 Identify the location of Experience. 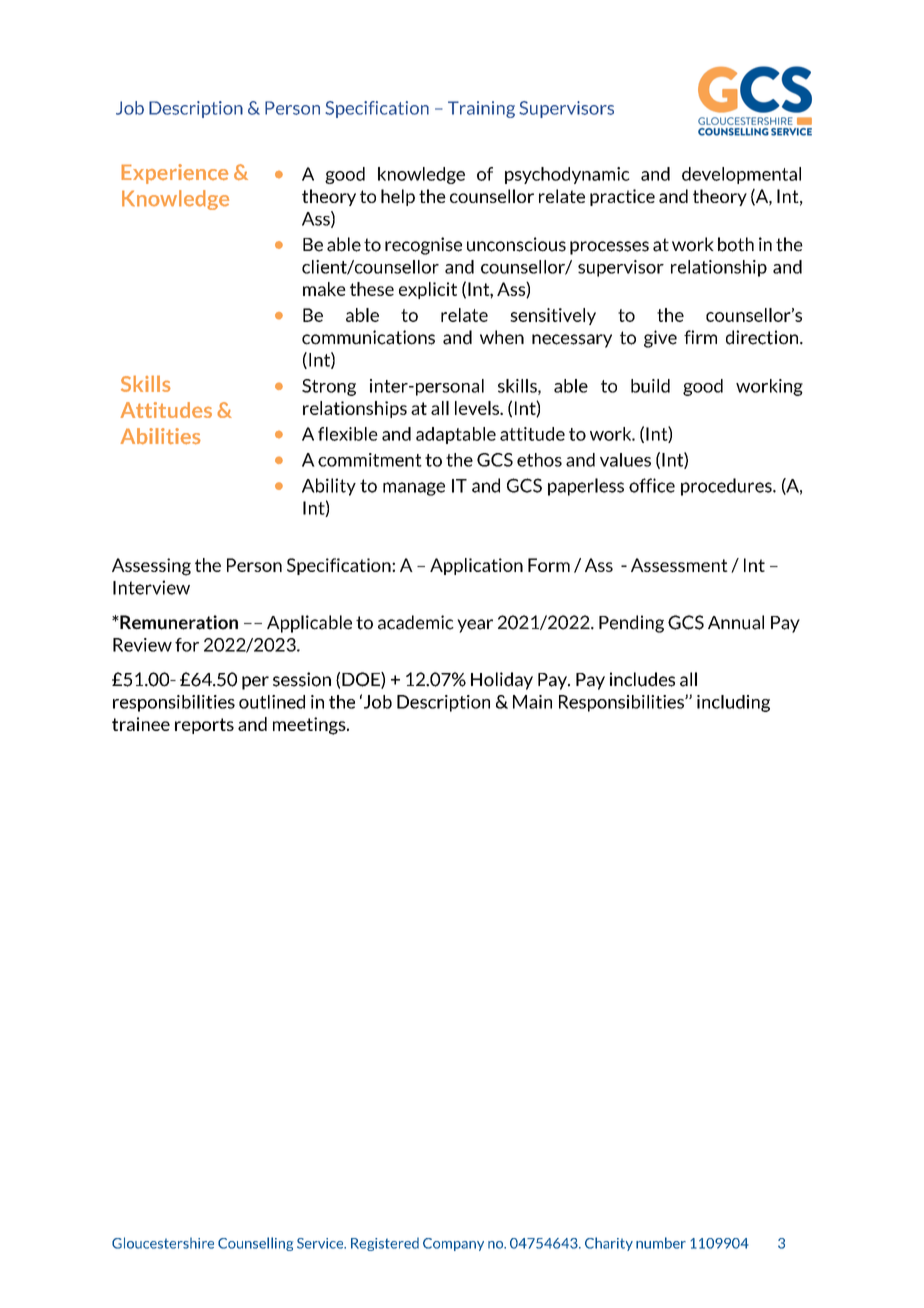
(174, 174).
